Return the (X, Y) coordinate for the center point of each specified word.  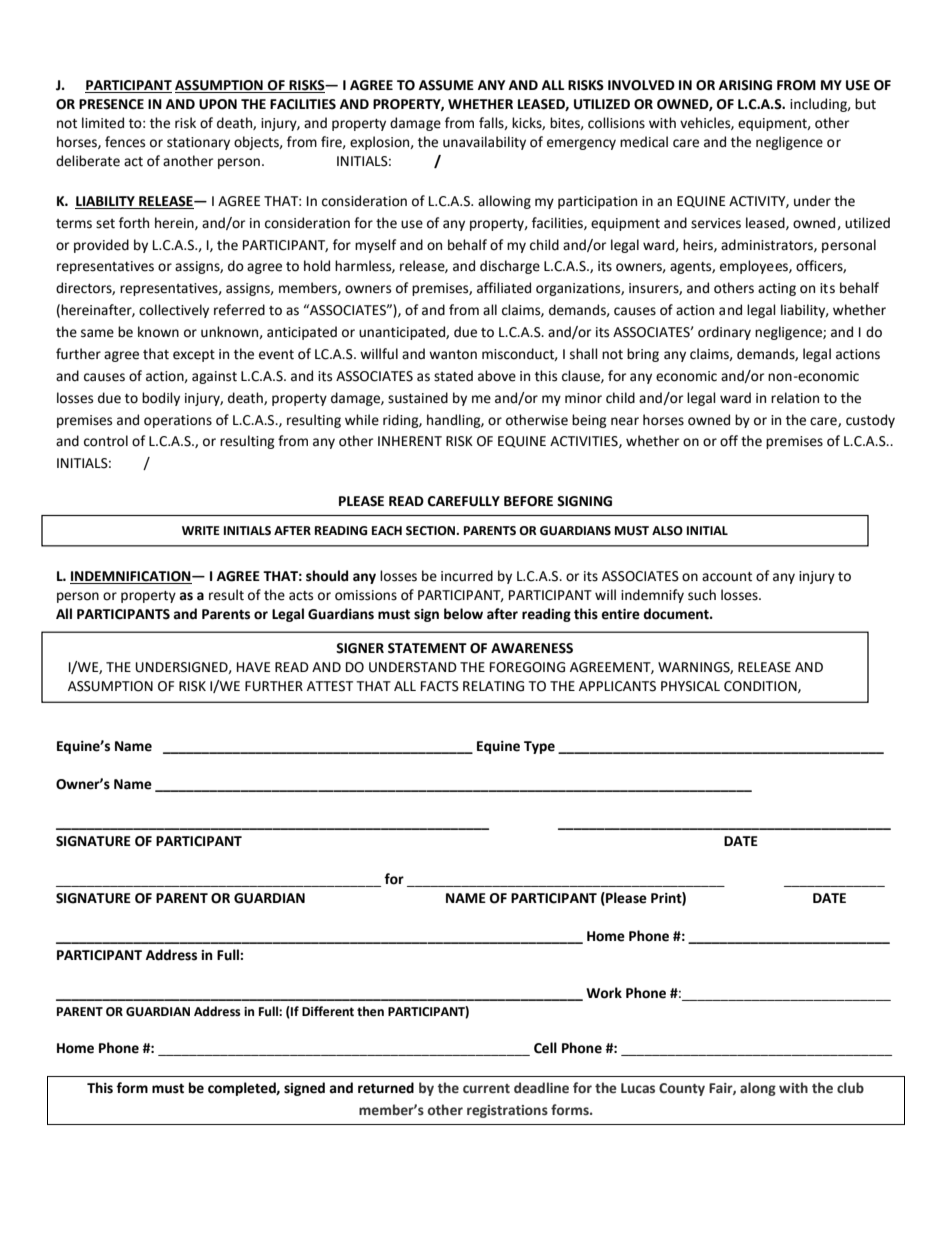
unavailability (484, 143)
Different (328, 1011)
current (486, 1089)
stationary (198, 143)
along (758, 1089)
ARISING (745, 85)
